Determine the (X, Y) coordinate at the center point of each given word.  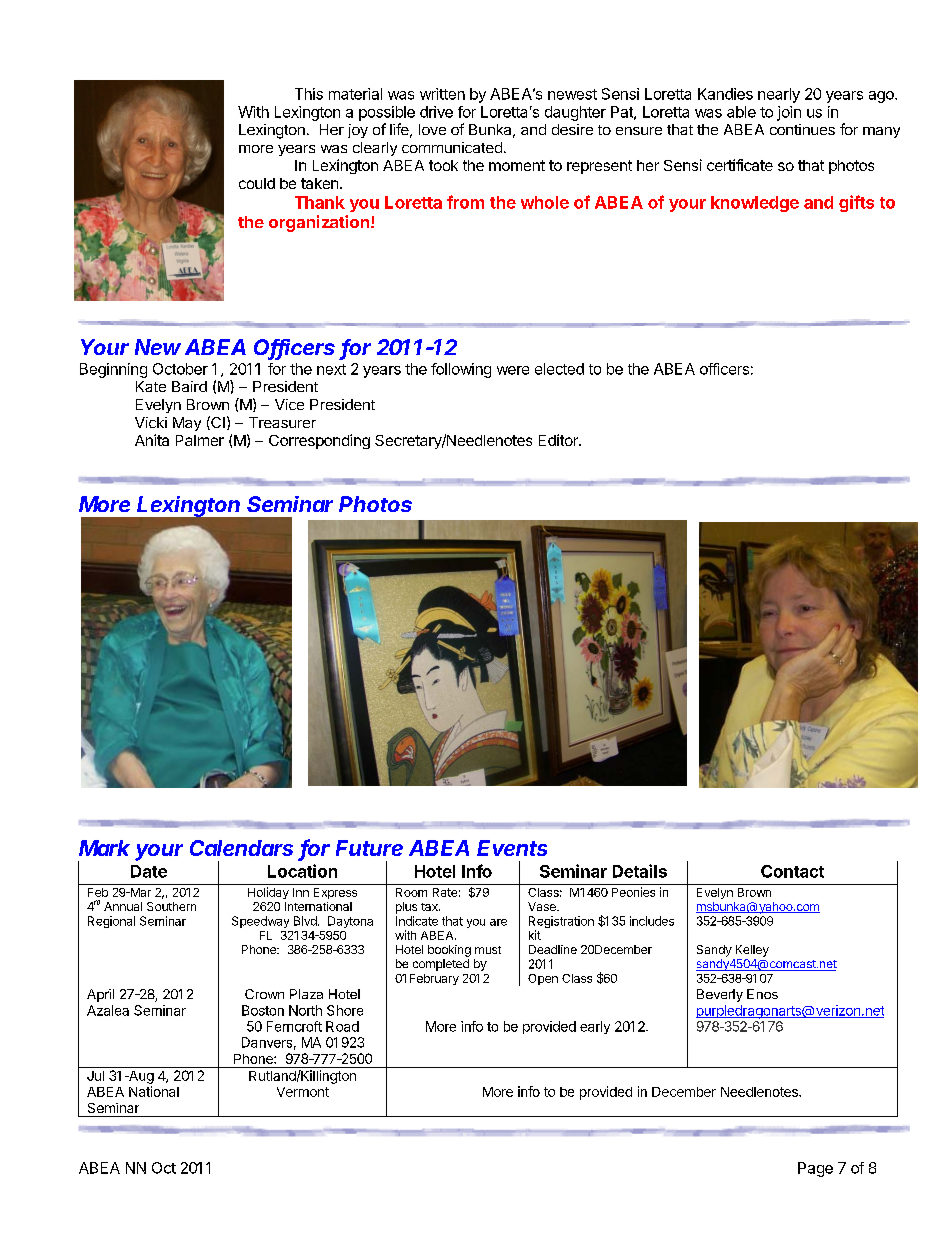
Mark (104, 848)
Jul (95, 1076)
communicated (452, 147)
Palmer (200, 440)
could (257, 183)
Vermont (303, 1092)
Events (512, 848)
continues (802, 129)
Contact (792, 871)
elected (559, 369)
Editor (559, 440)
